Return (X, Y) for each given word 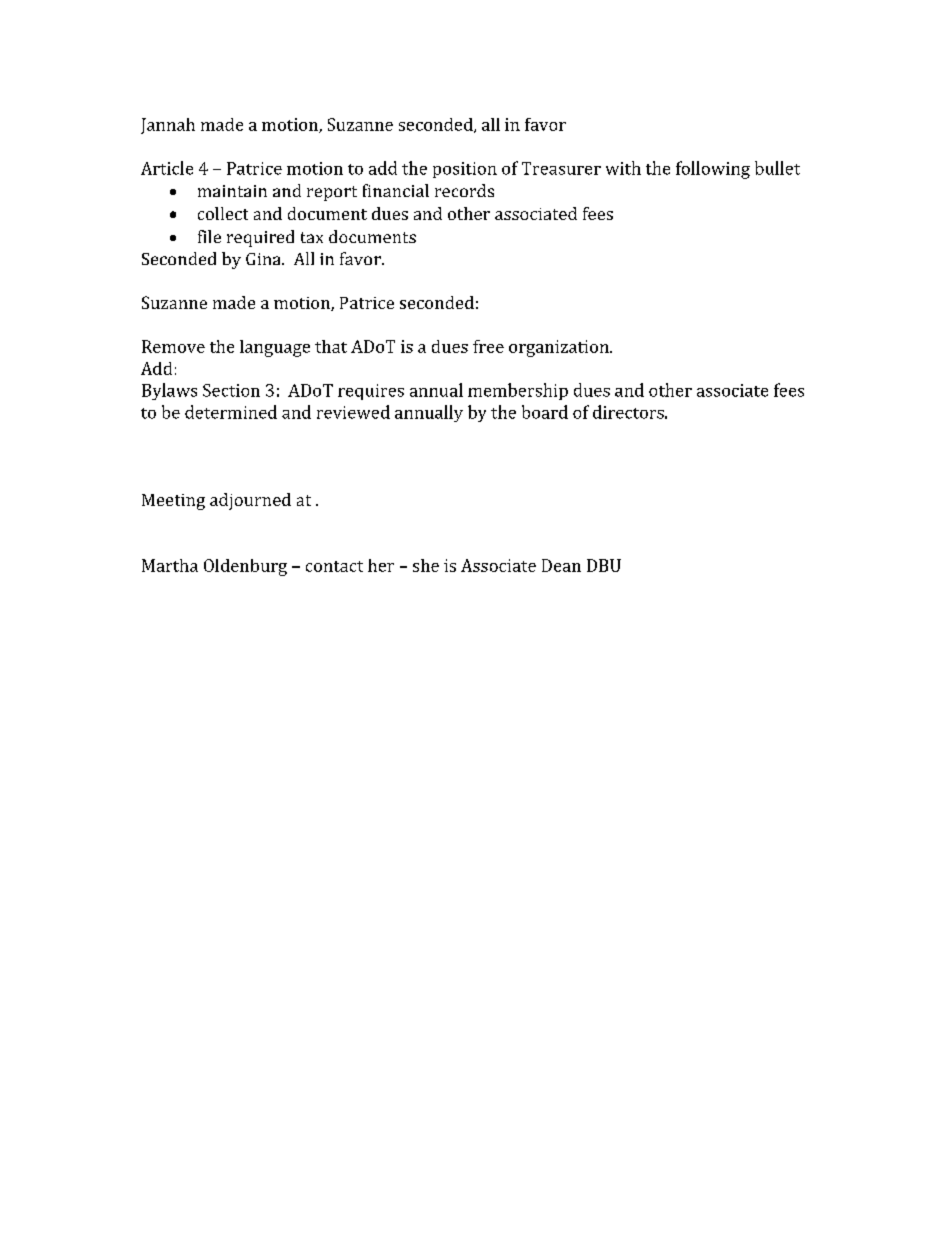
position (465, 170)
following (713, 170)
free (488, 346)
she (426, 565)
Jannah (168, 126)
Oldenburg (245, 567)
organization (560, 348)
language (275, 348)
